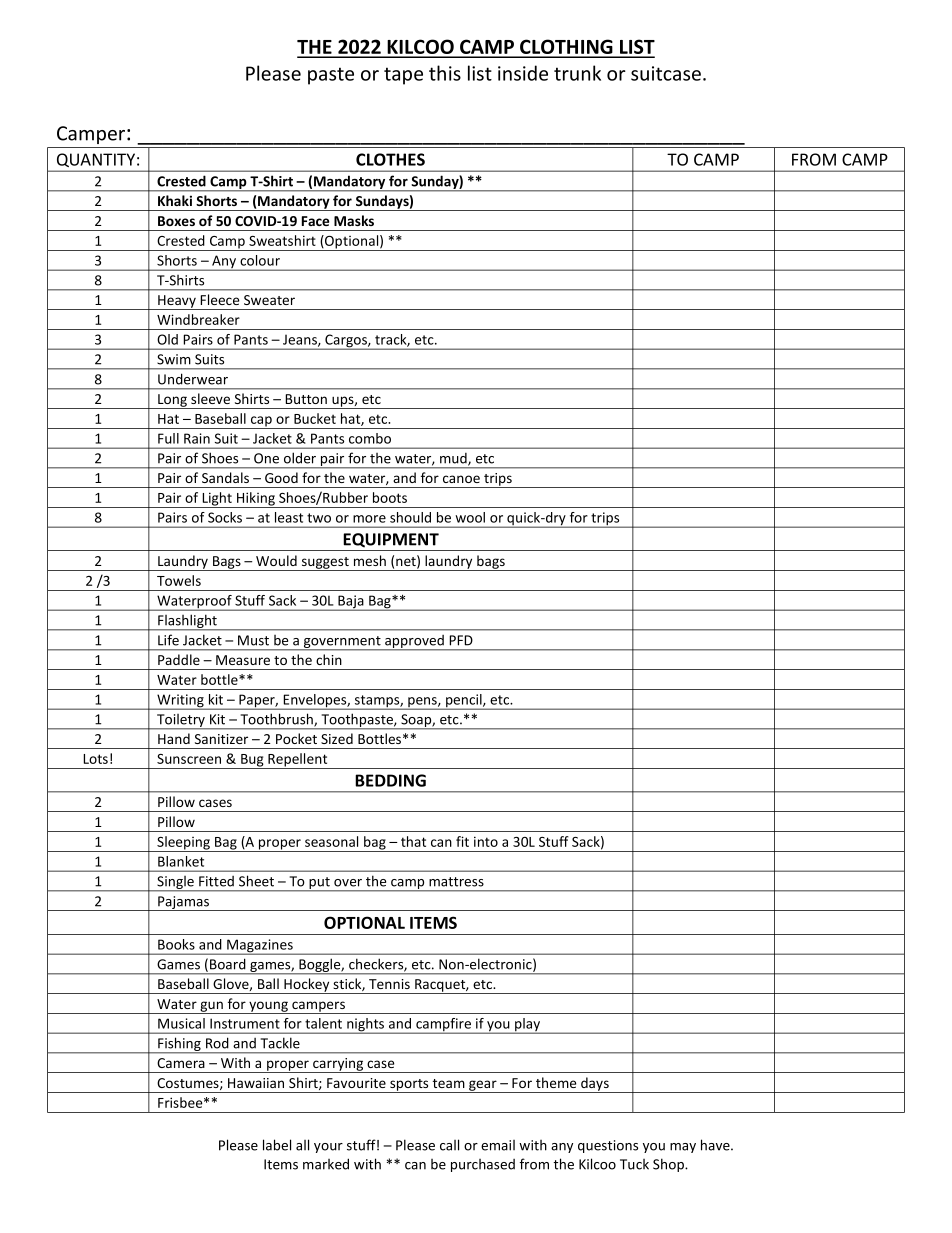  Describe the element at coordinates (168, 438) in the page. I see `Full` at that location.
